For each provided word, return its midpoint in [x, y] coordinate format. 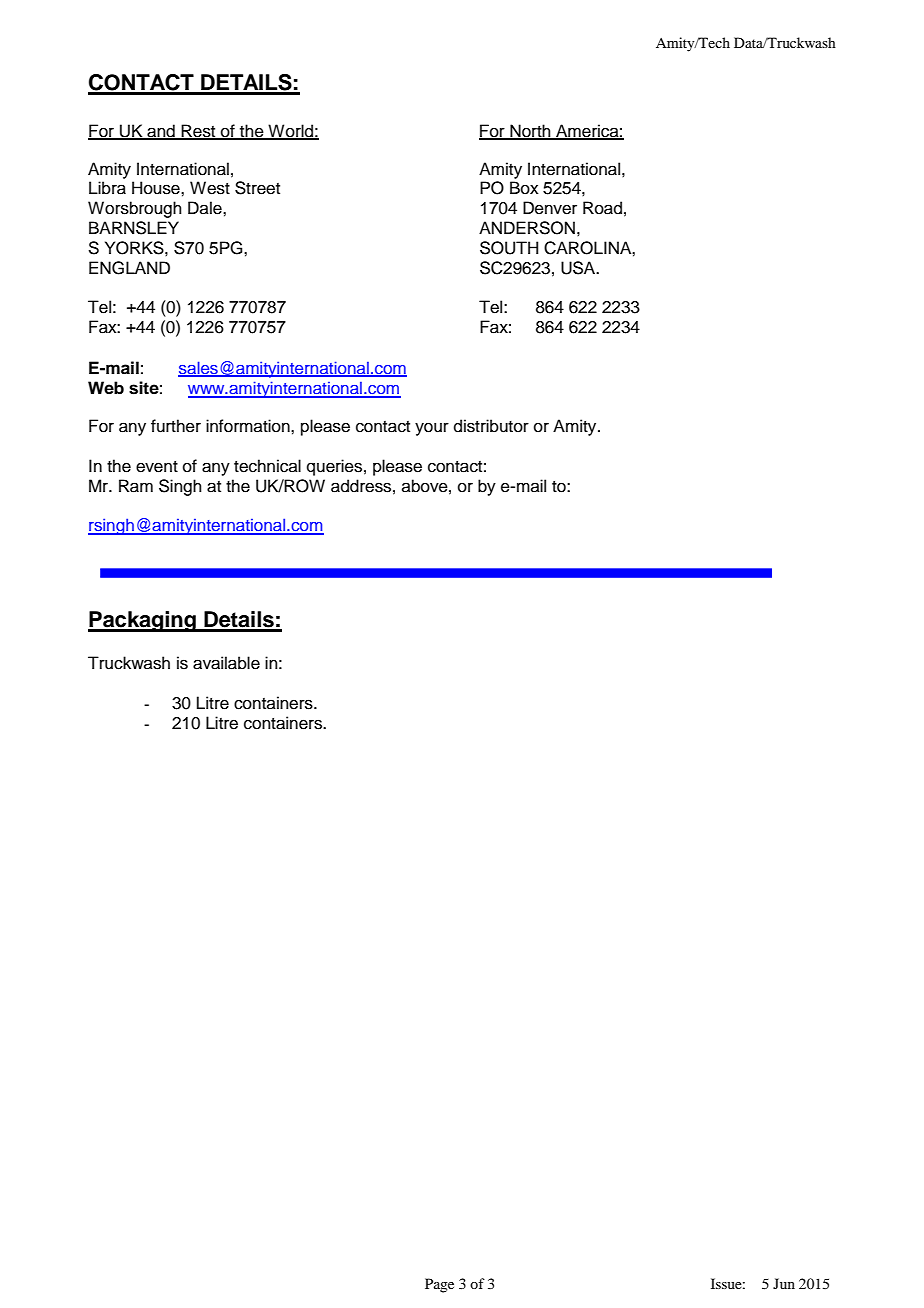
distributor [491, 426]
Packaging [143, 621]
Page [439, 1285]
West [210, 188]
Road [602, 208]
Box [524, 188]
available [226, 663]
